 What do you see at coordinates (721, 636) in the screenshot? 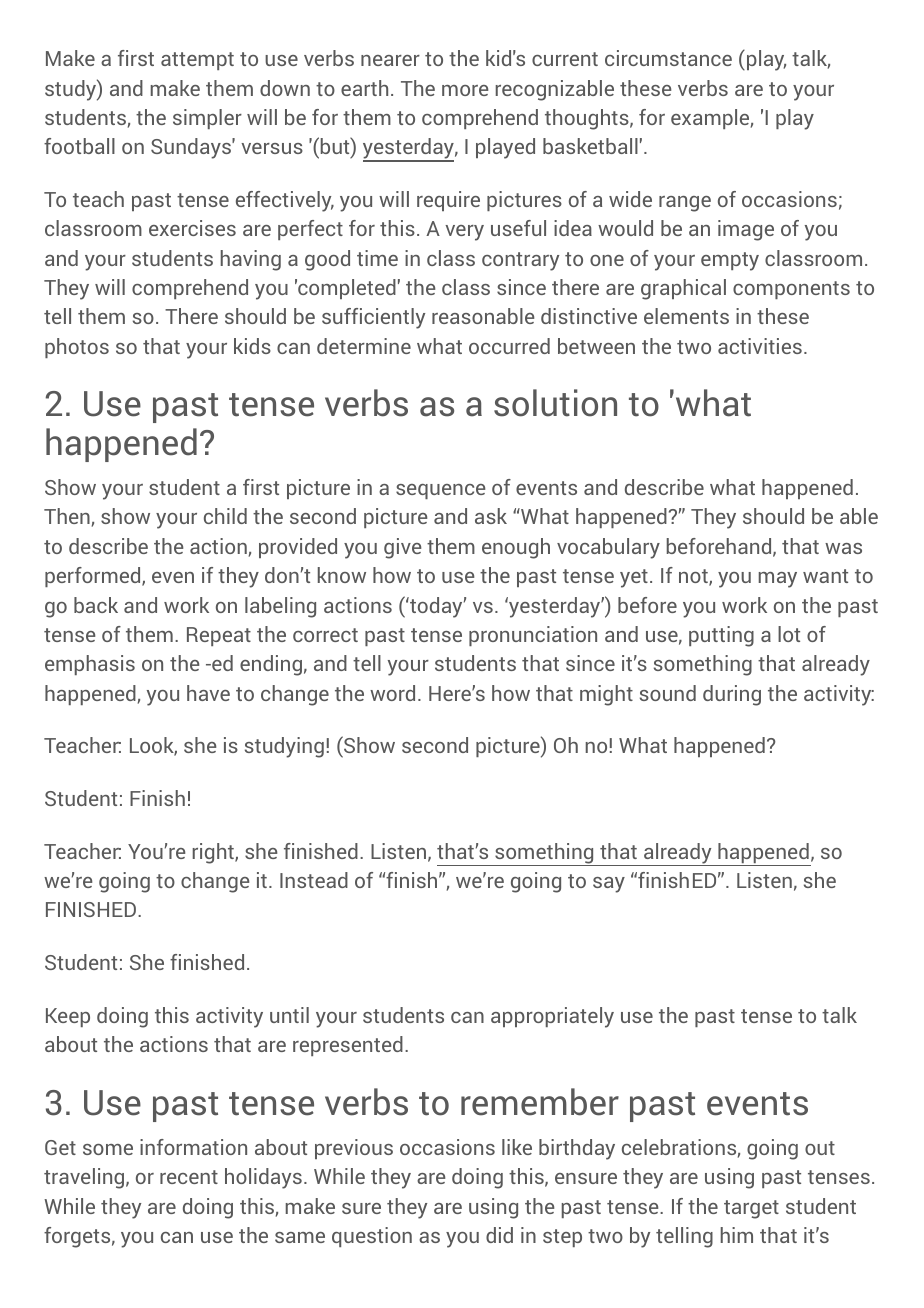
I see `putting` at bounding box center [721, 636].
